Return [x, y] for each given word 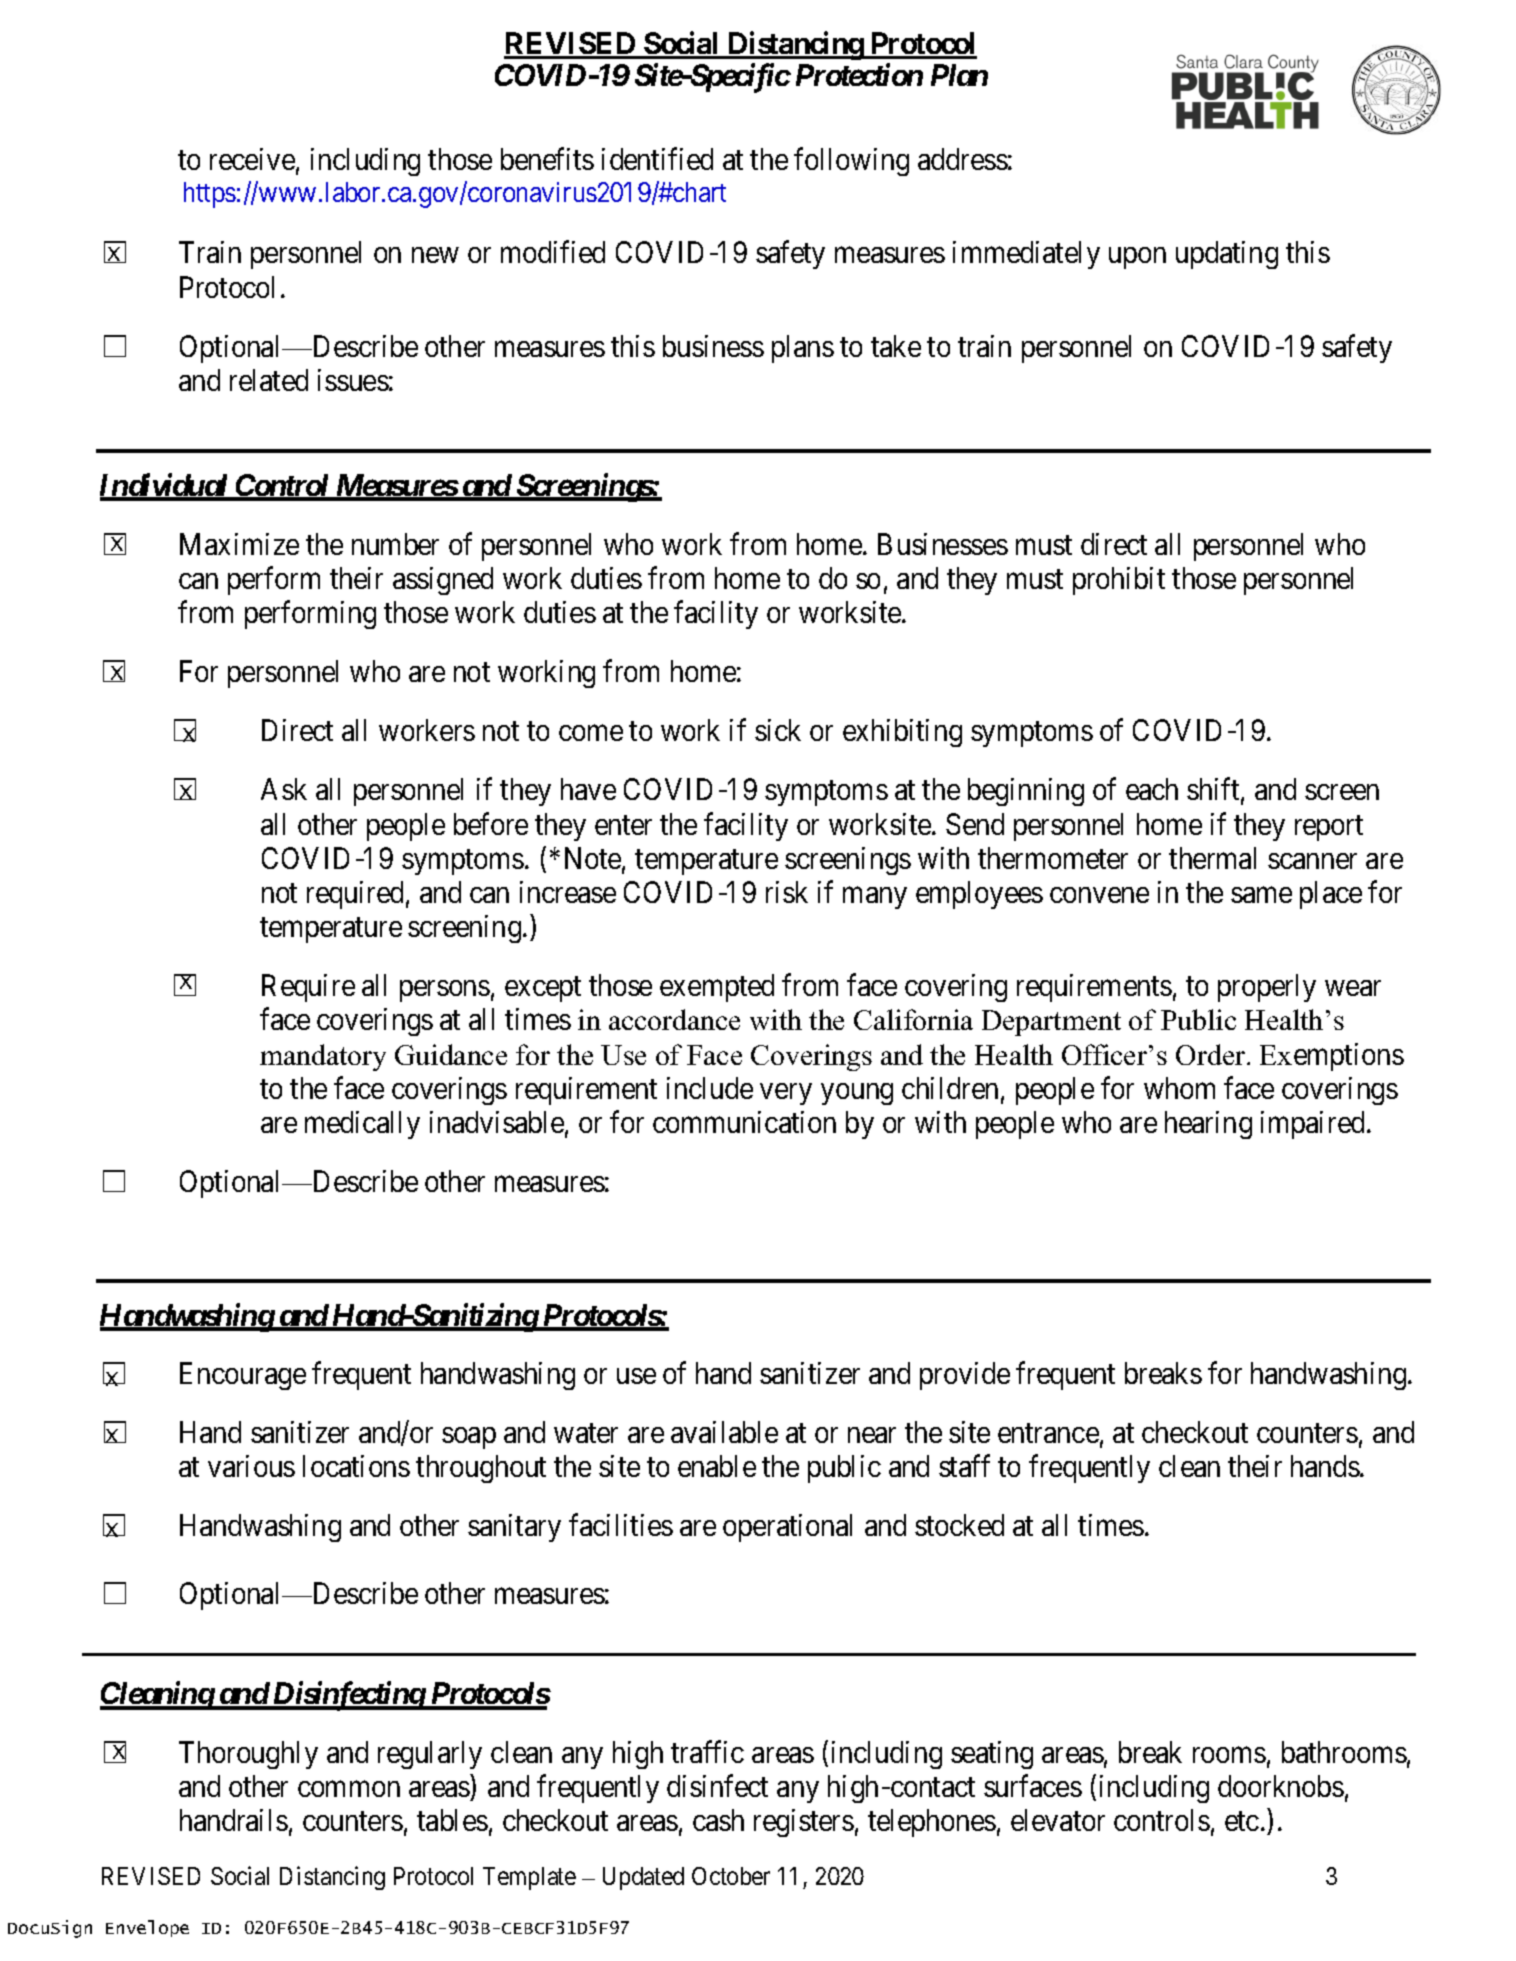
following [851, 162]
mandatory [323, 1057]
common [349, 1789]
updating [1227, 255]
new [435, 255]
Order [1212, 1054]
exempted [717, 988]
